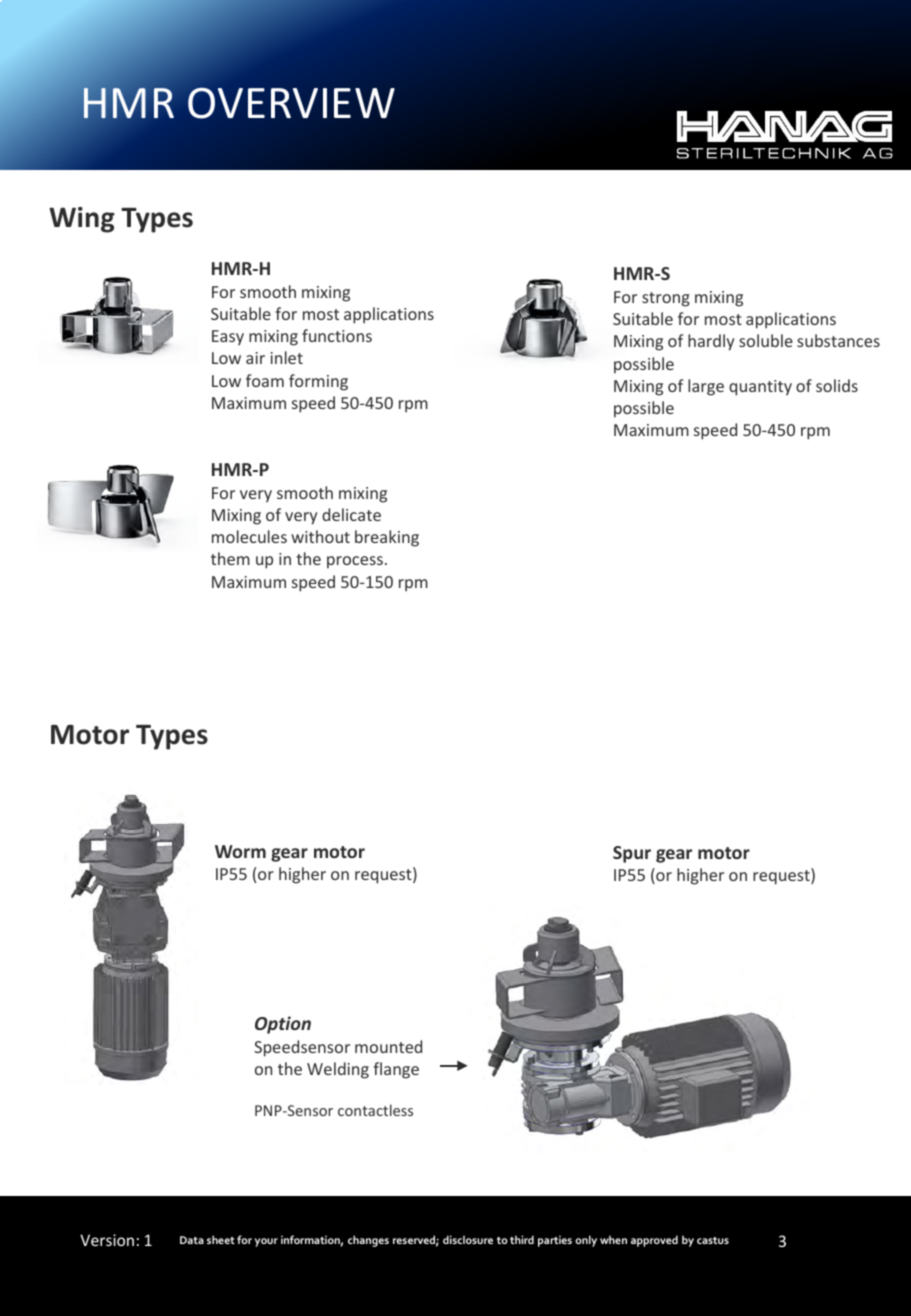 The image size is (911, 1316). What do you see at coordinates (760, 388) in the document?
I see `quantity` at bounding box center [760, 388].
